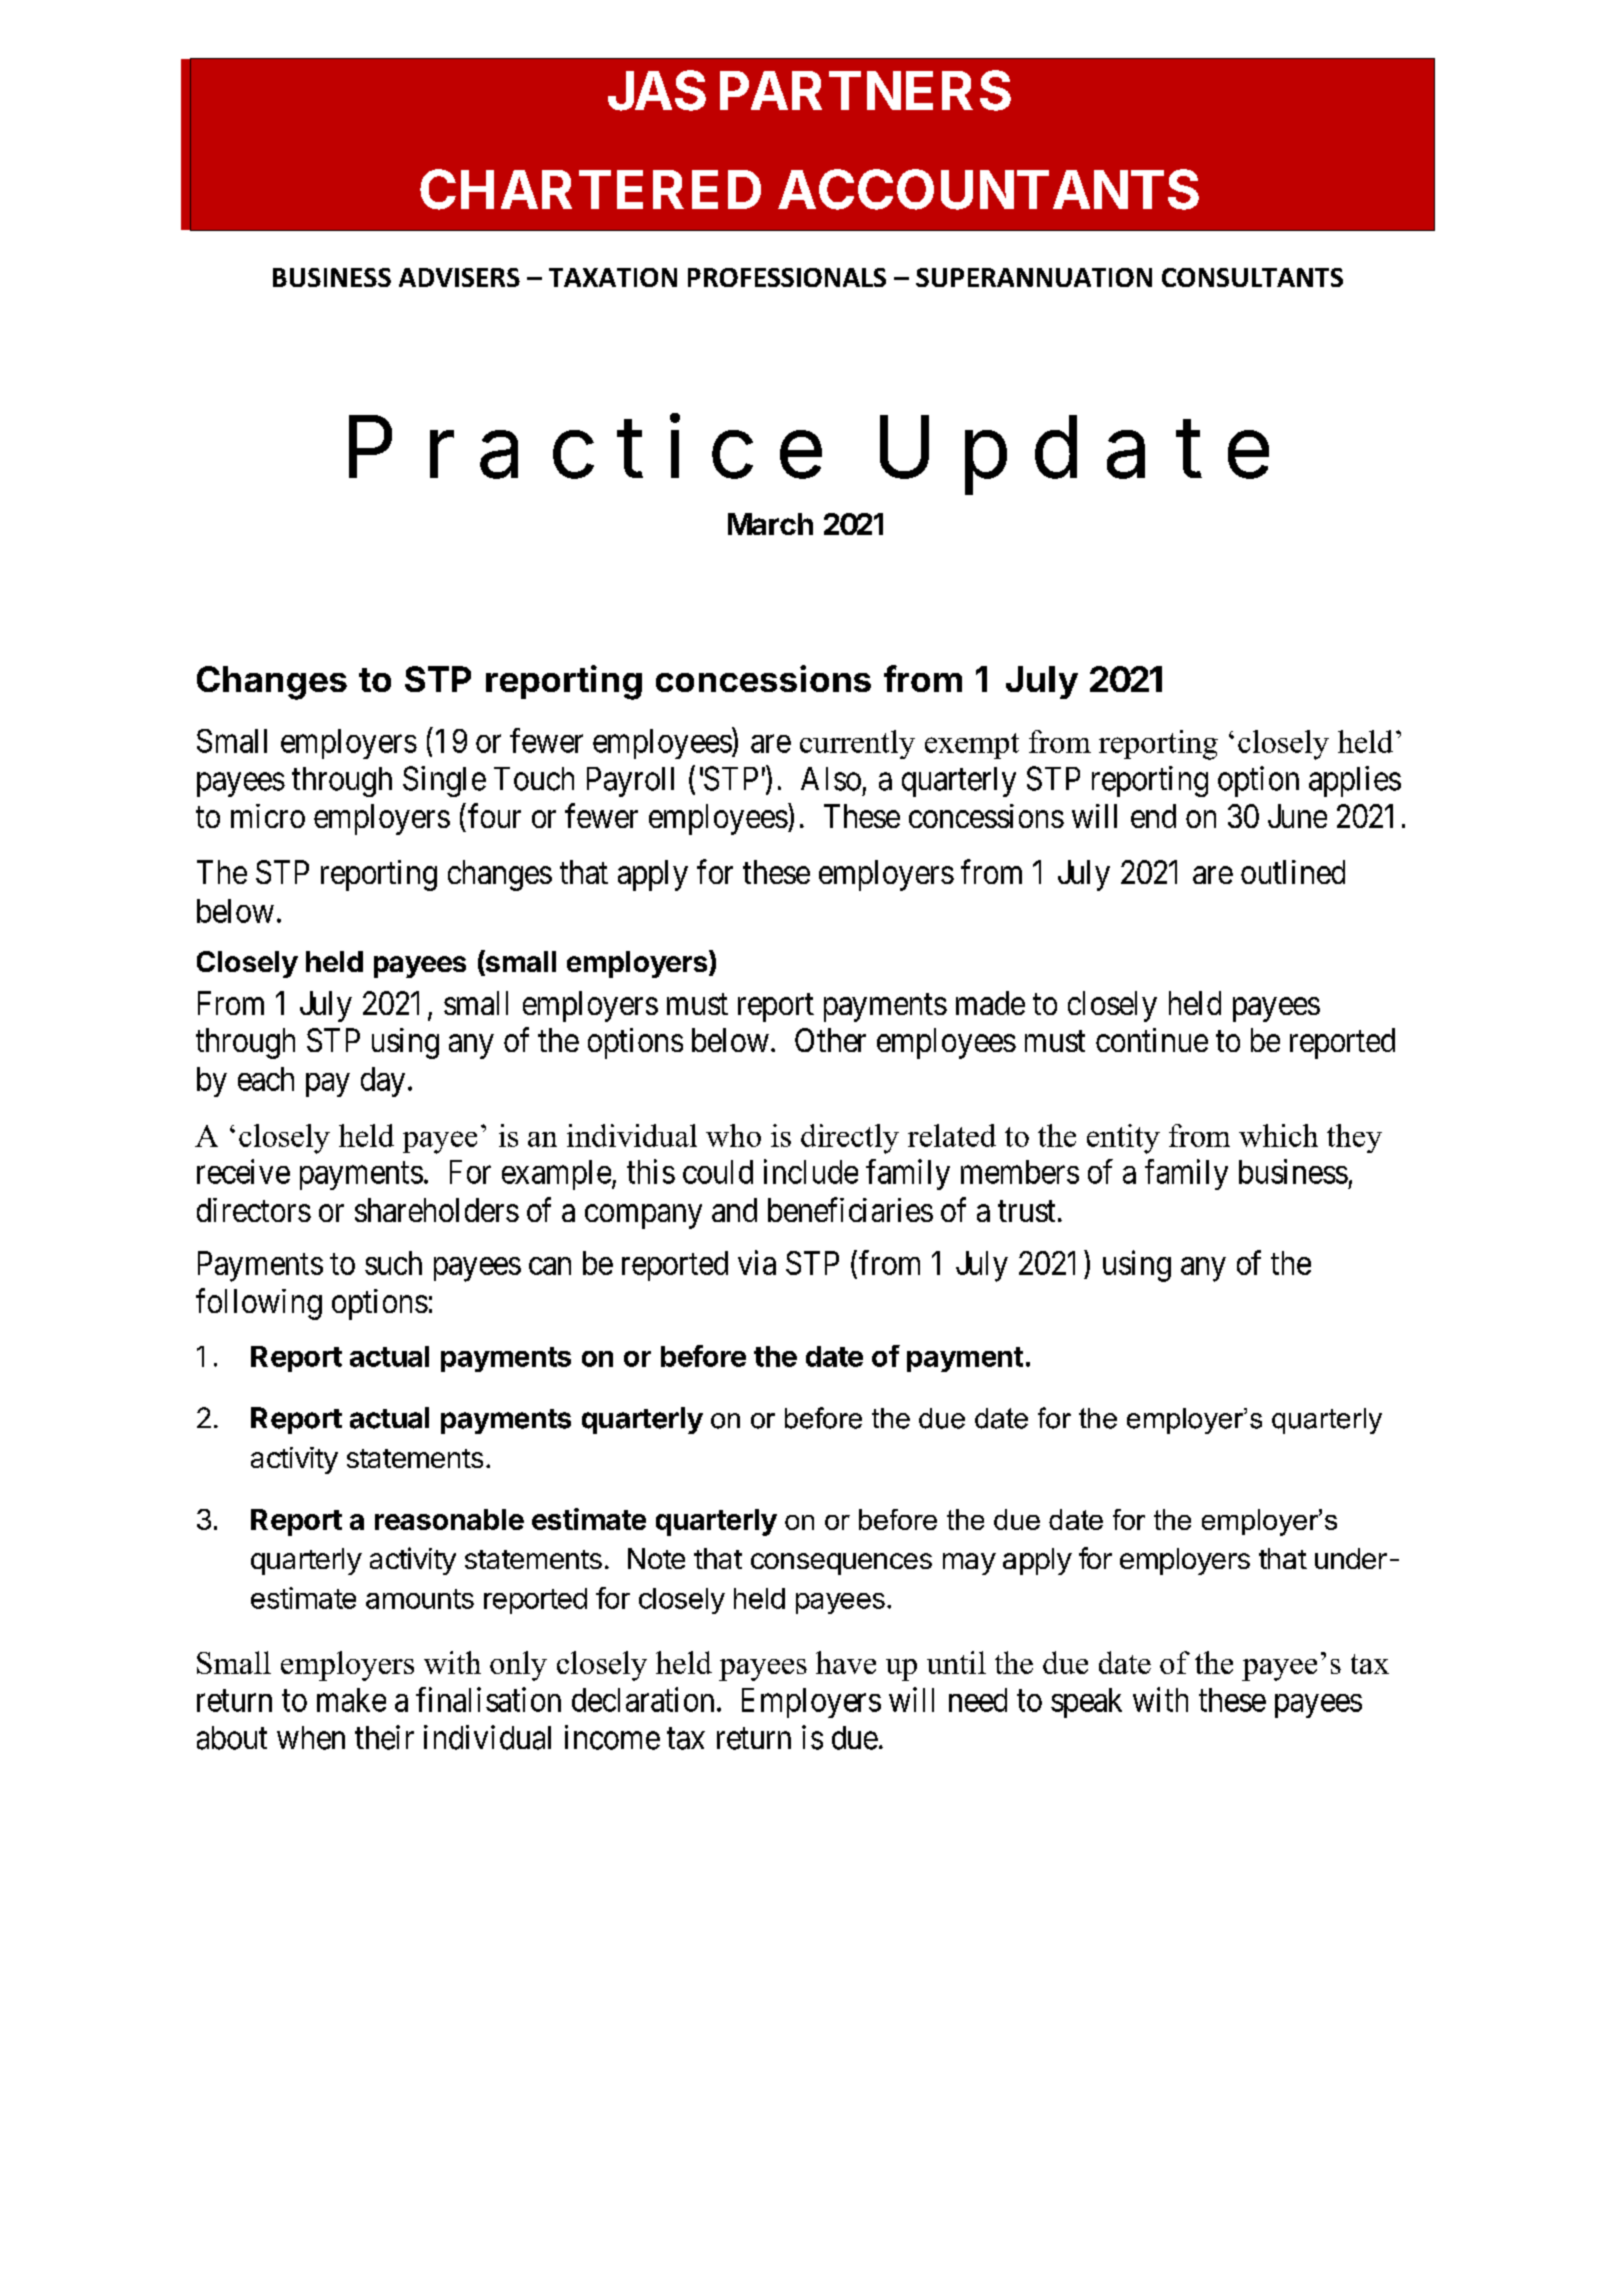  What do you see at coordinates (268, 816) in the page?
I see `micro` at bounding box center [268, 816].
